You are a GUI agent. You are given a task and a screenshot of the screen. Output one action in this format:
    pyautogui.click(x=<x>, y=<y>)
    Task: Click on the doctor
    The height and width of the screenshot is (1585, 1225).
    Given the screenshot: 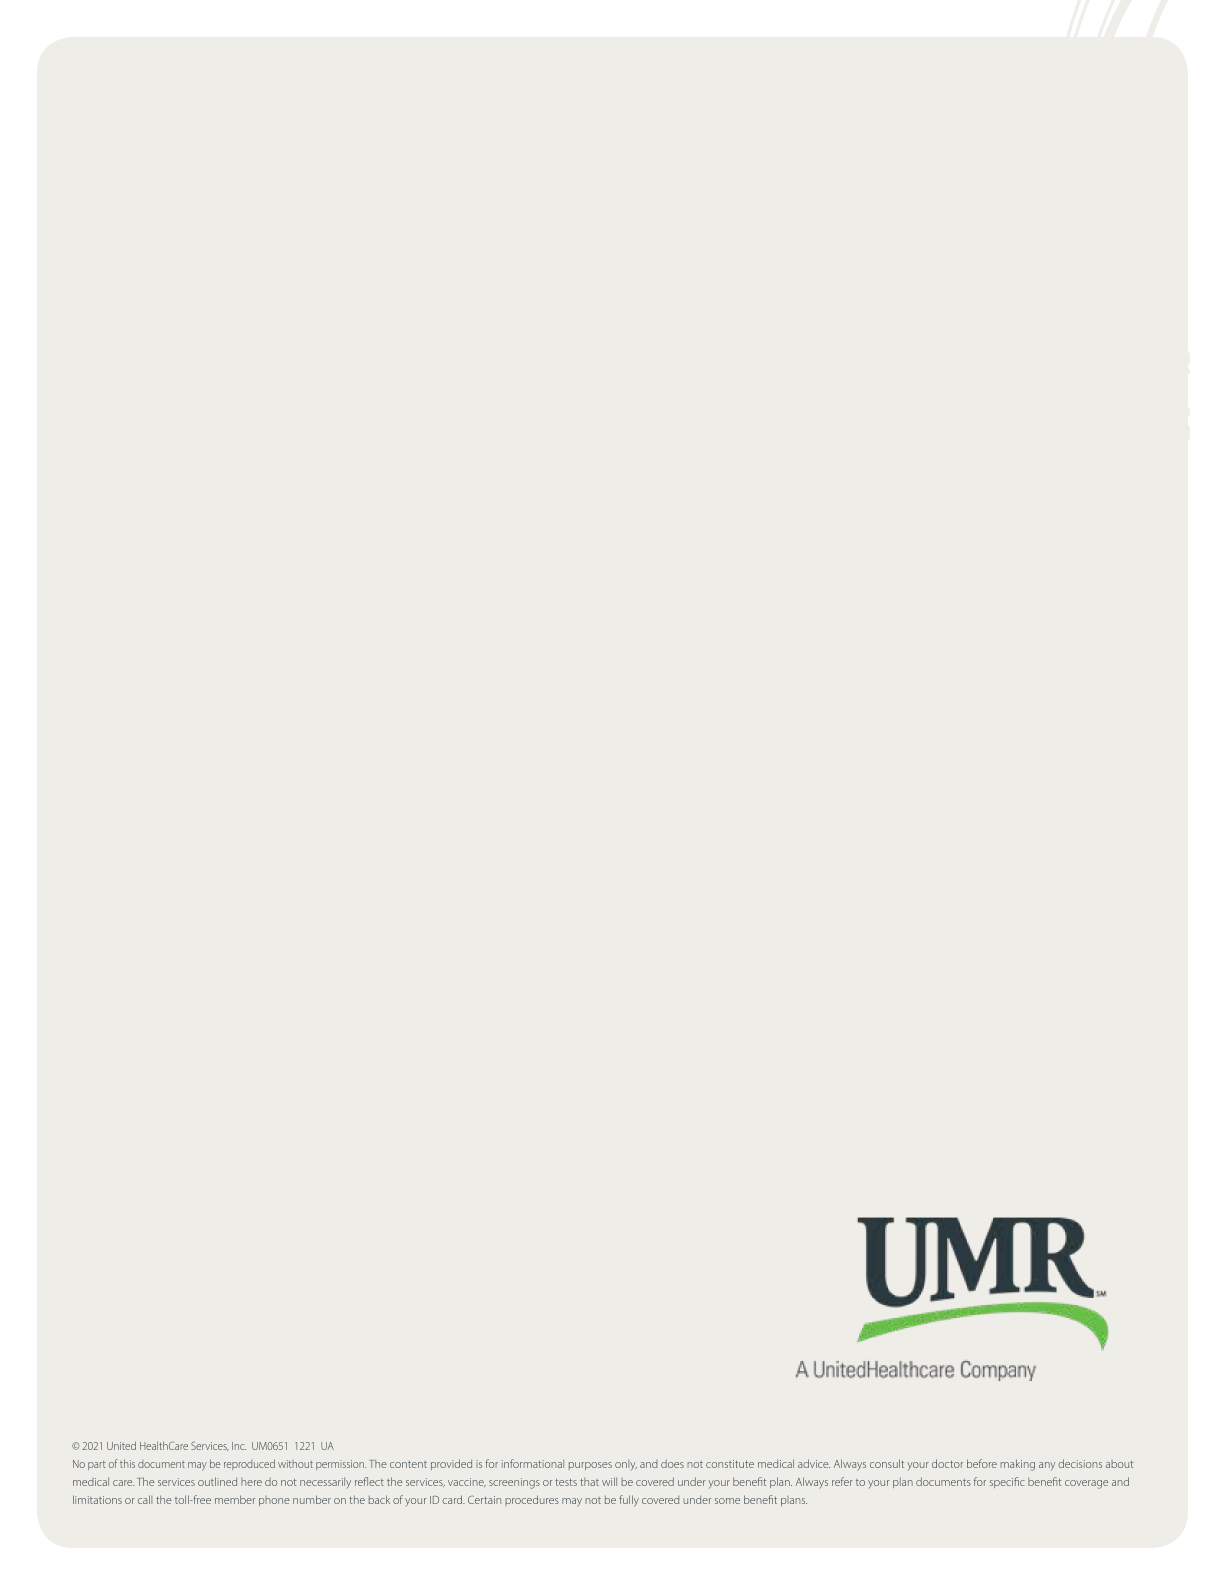 What is the action you would take?
    pyautogui.click(x=947, y=1463)
